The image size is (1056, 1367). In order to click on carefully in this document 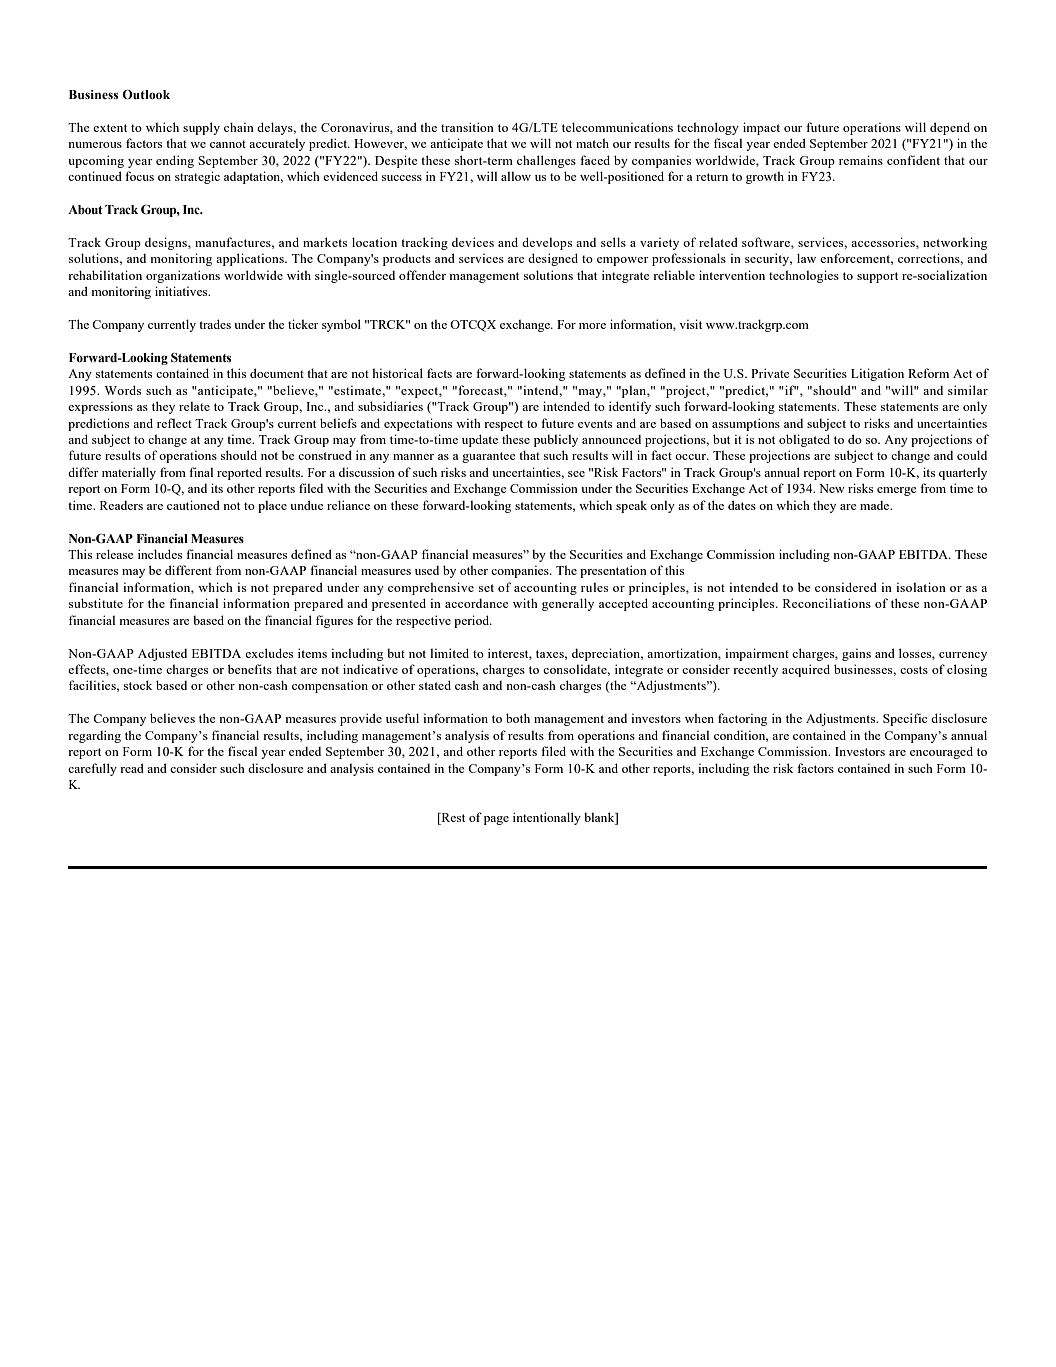, I will do `click(92, 769)`.
